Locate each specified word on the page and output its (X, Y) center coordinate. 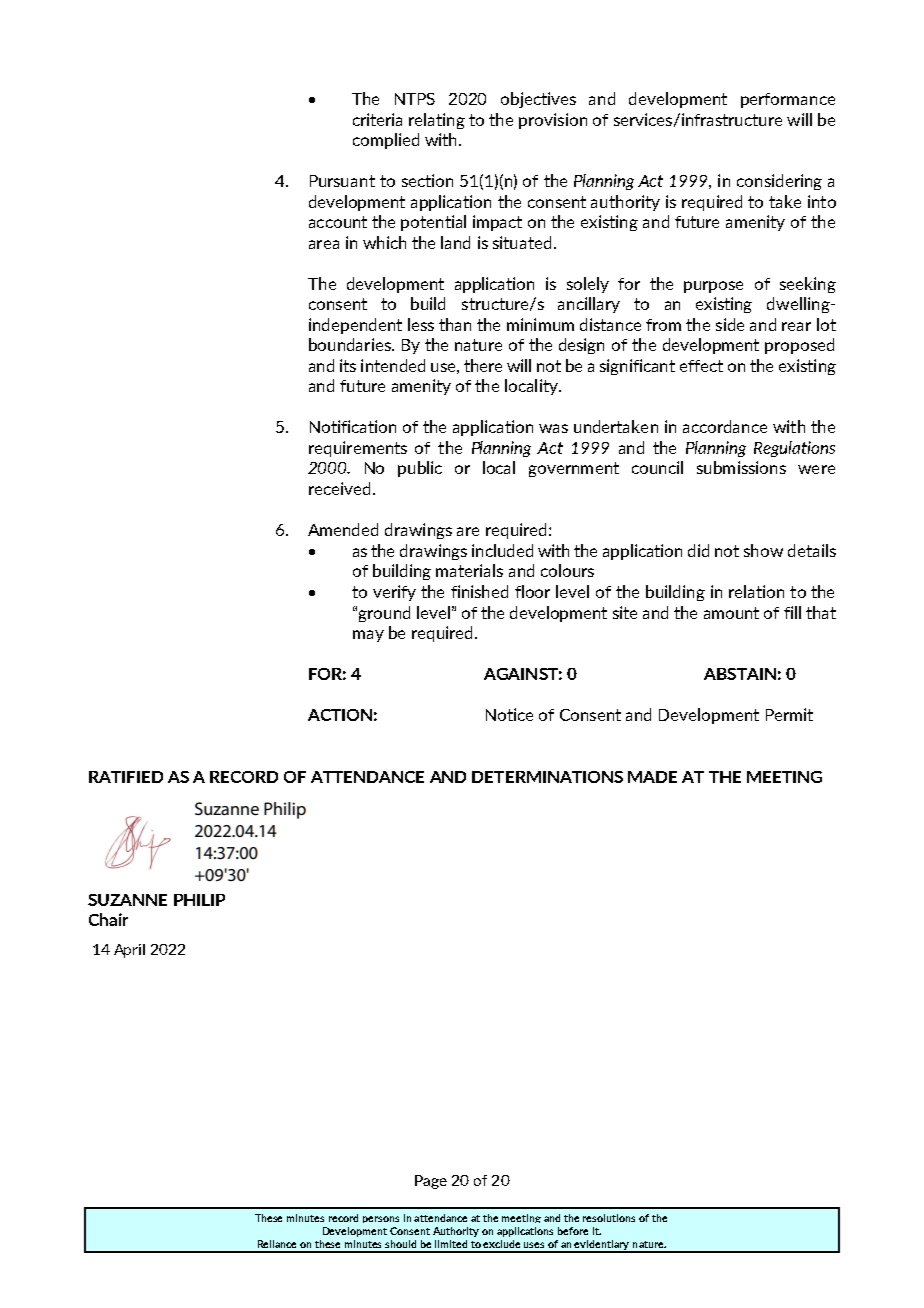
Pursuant (342, 181)
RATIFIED (126, 777)
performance (788, 100)
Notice (509, 714)
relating (437, 121)
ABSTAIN (740, 674)
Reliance (277, 1244)
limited (451, 1244)
